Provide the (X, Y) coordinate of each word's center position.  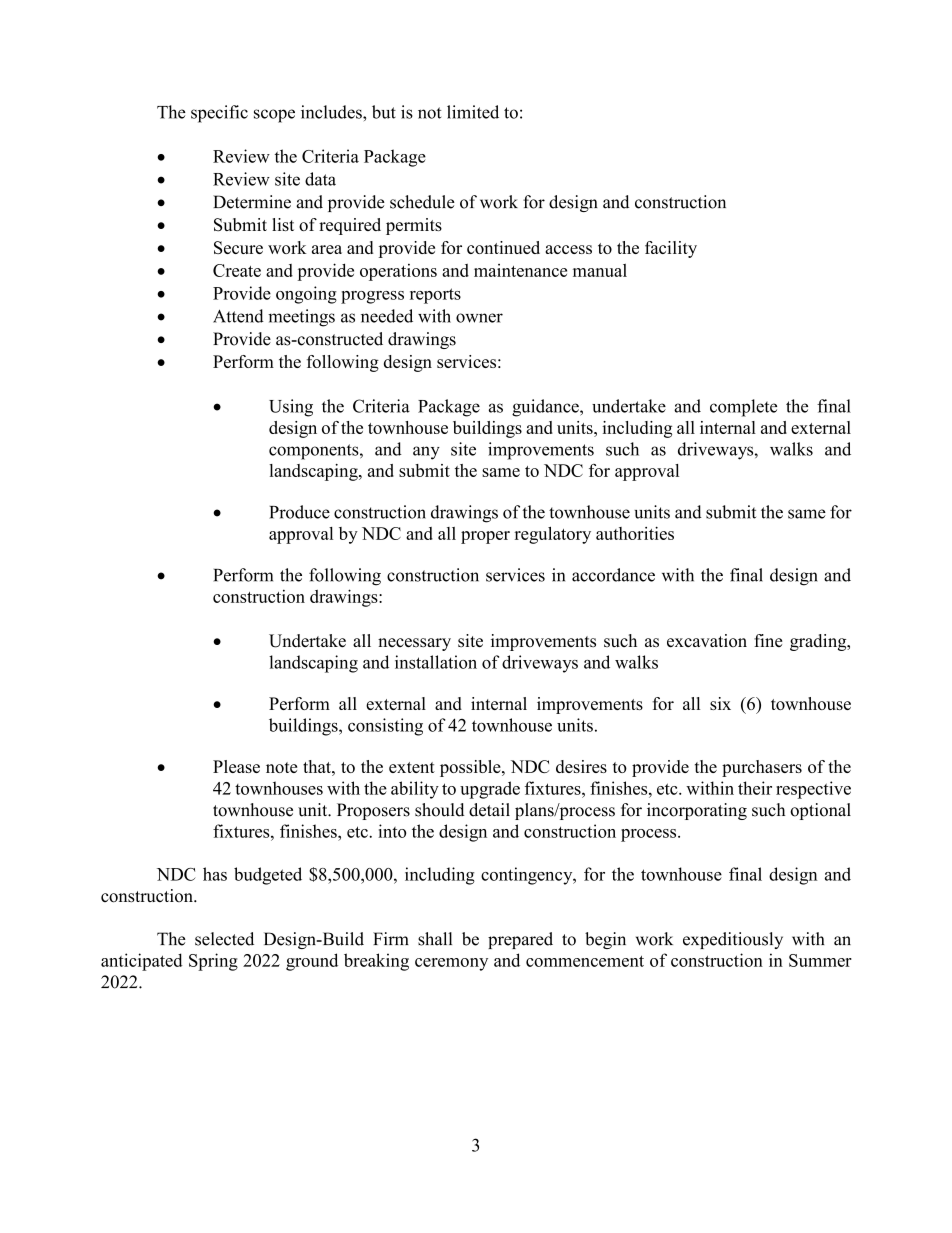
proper (485, 537)
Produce (299, 512)
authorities (635, 533)
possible (471, 768)
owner (479, 318)
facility (671, 249)
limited (473, 112)
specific (219, 114)
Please (236, 766)
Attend (238, 316)
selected (224, 939)
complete (743, 408)
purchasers (762, 768)
